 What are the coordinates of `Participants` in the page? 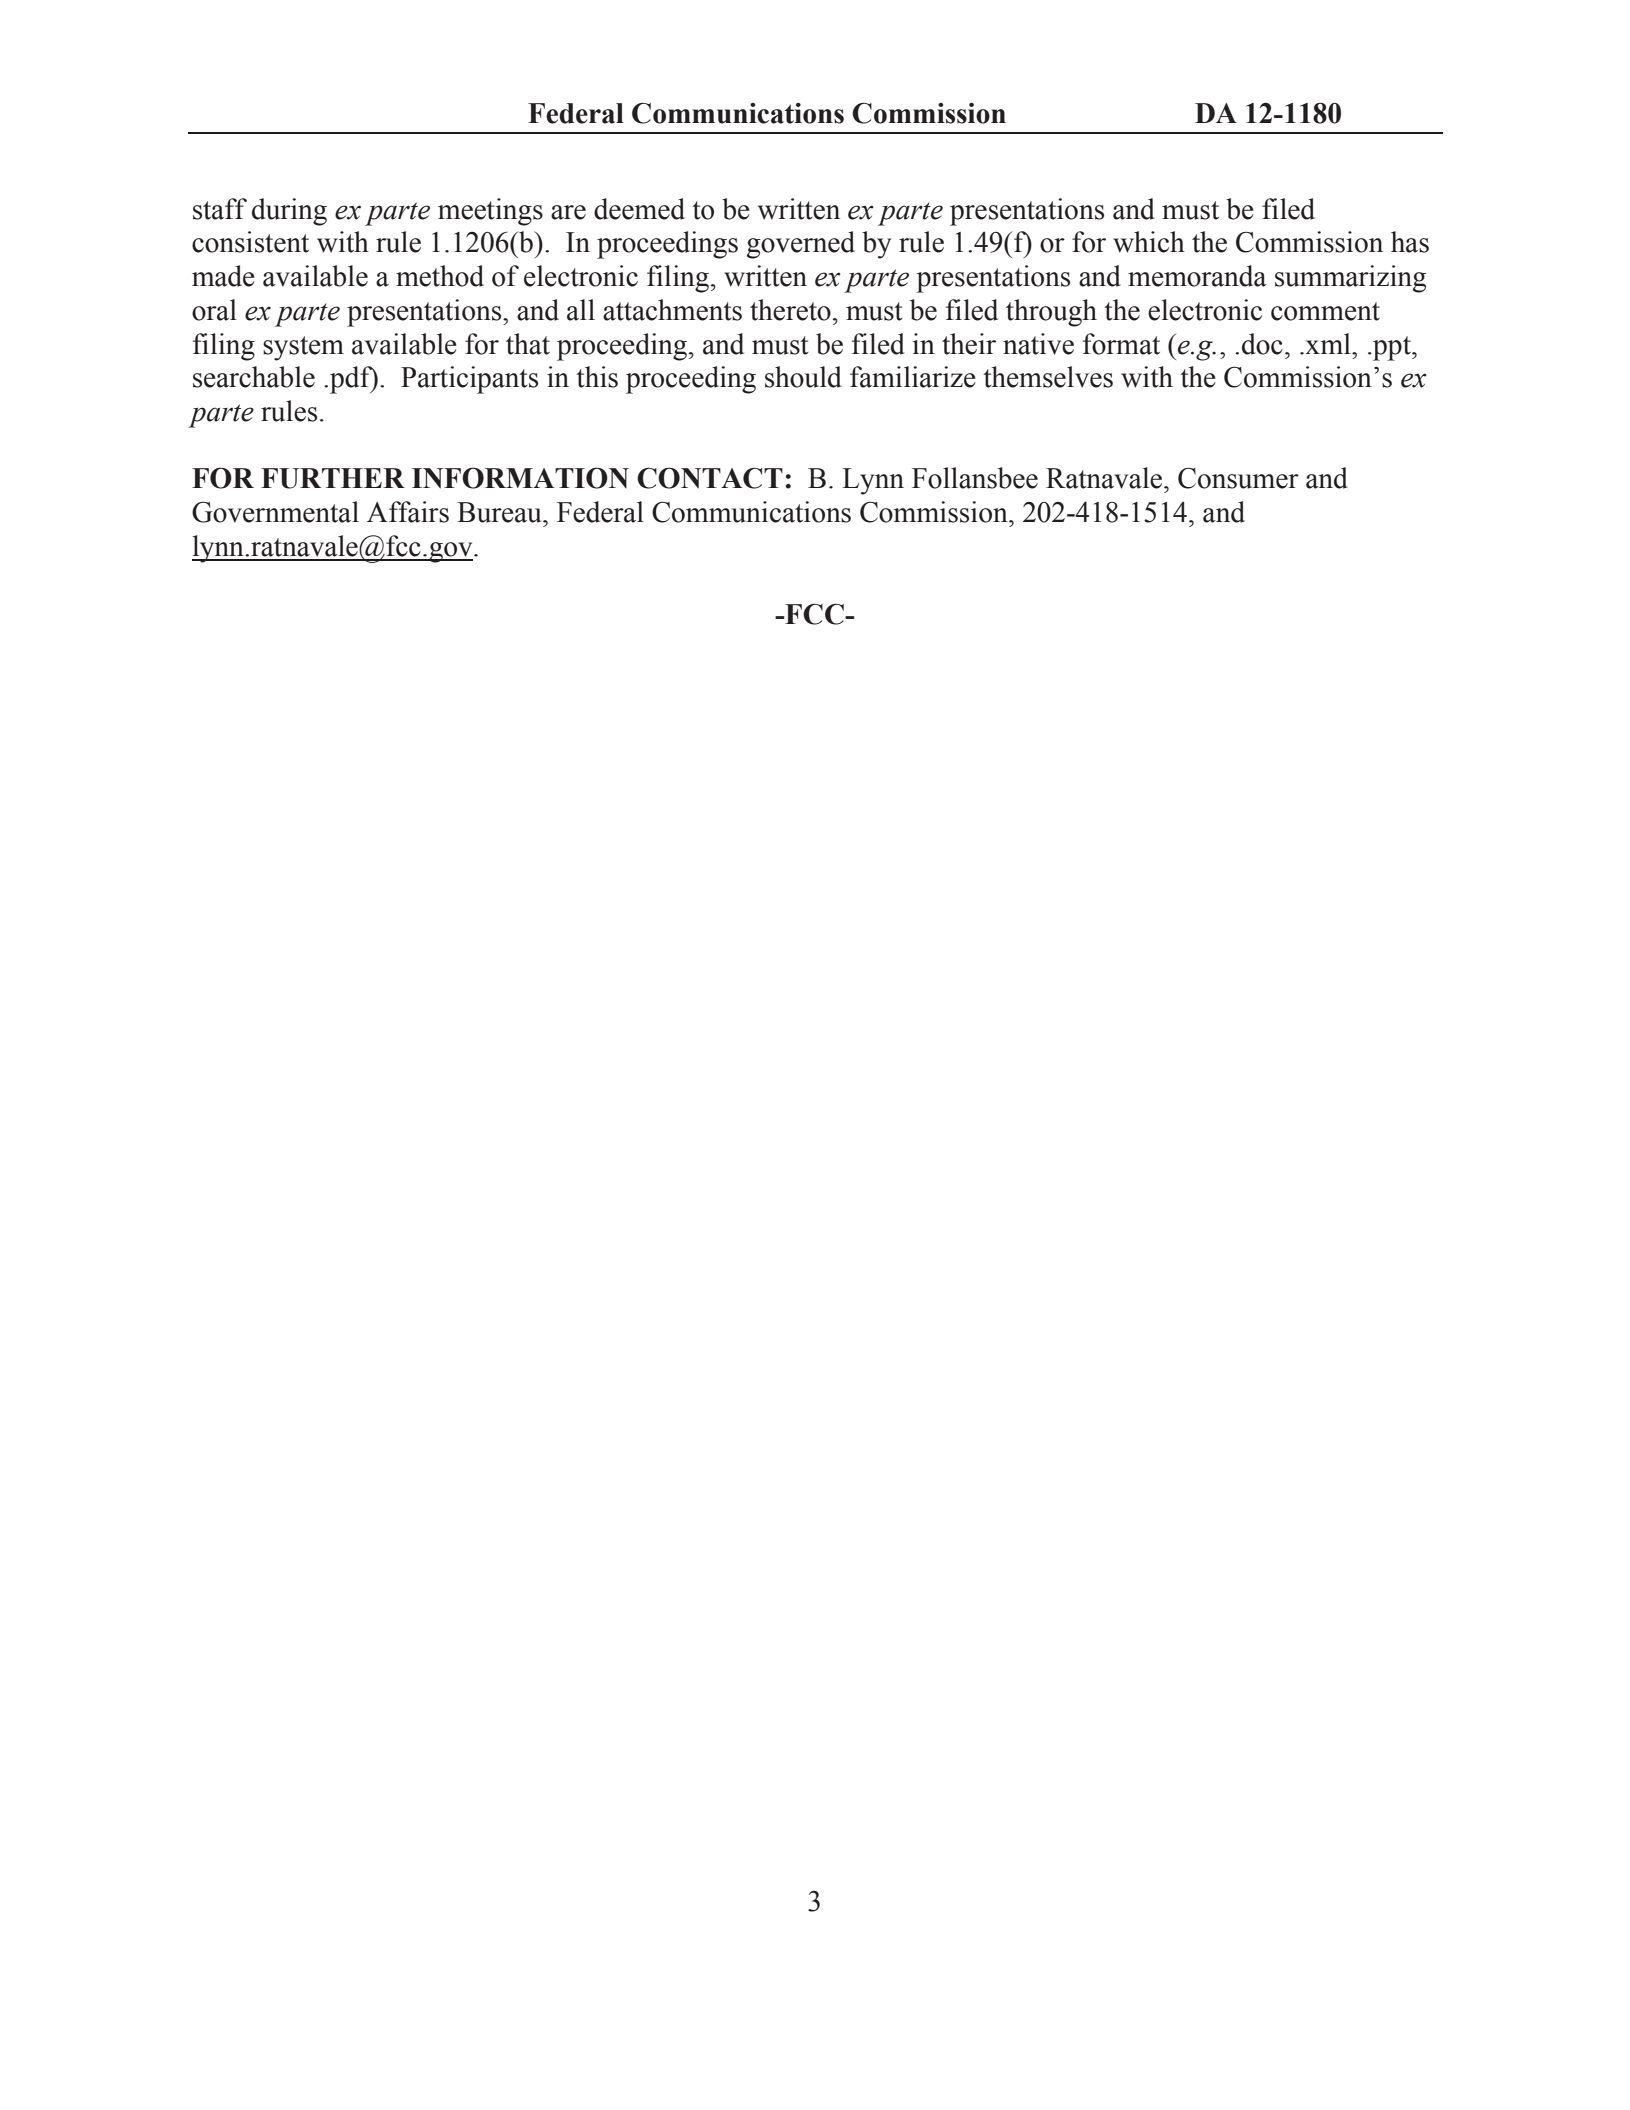 It's located at (469, 380).
